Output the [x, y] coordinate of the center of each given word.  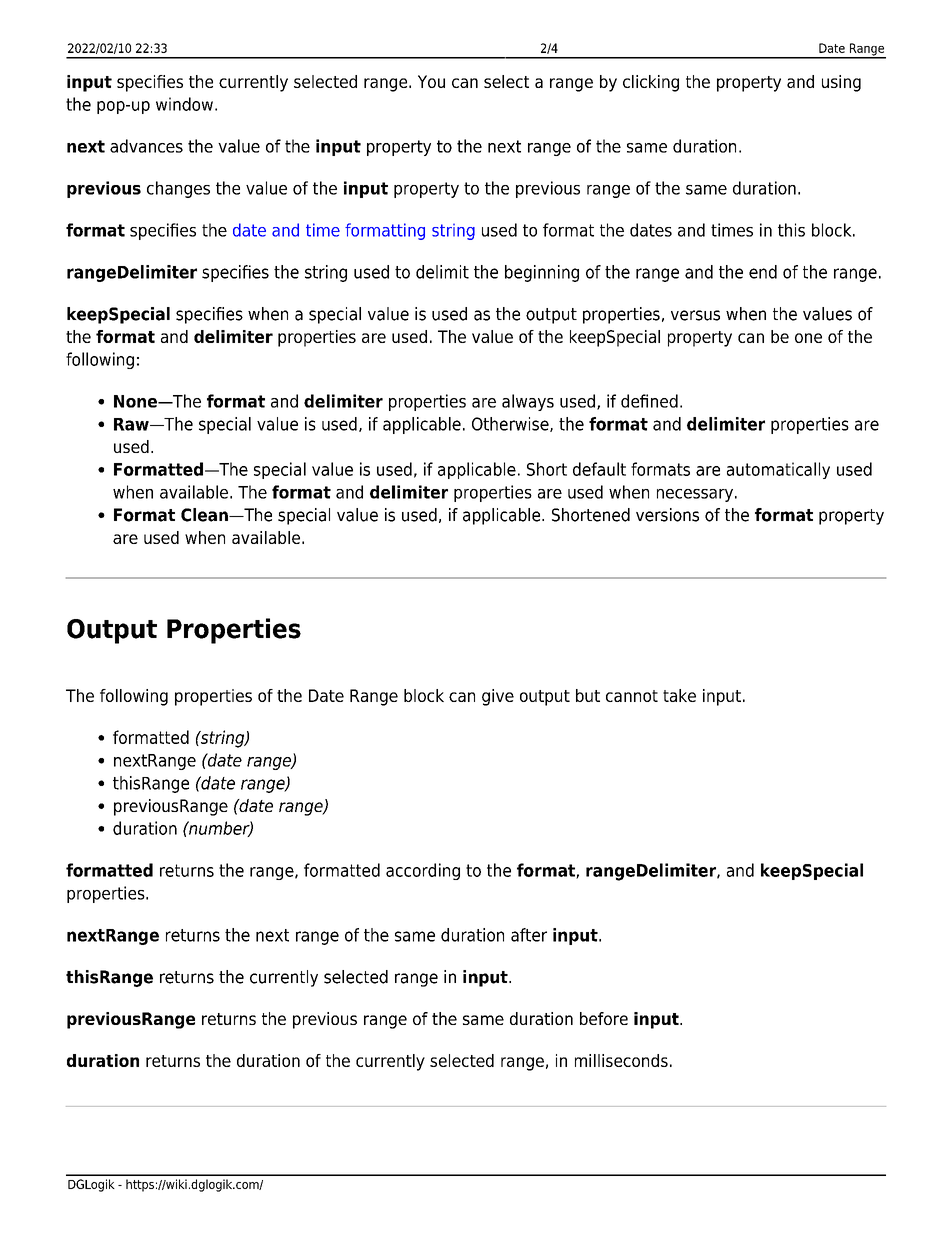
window [184, 104]
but [588, 695]
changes [178, 189]
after [529, 935]
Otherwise [511, 424]
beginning [542, 273]
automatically [778, 470]
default [599, 469]
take [679, 695]
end [763, 272]
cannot [632, 696]
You [431, 81]
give [498, 697]
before [604, 1018]
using [841, 83]
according [423, 871]
